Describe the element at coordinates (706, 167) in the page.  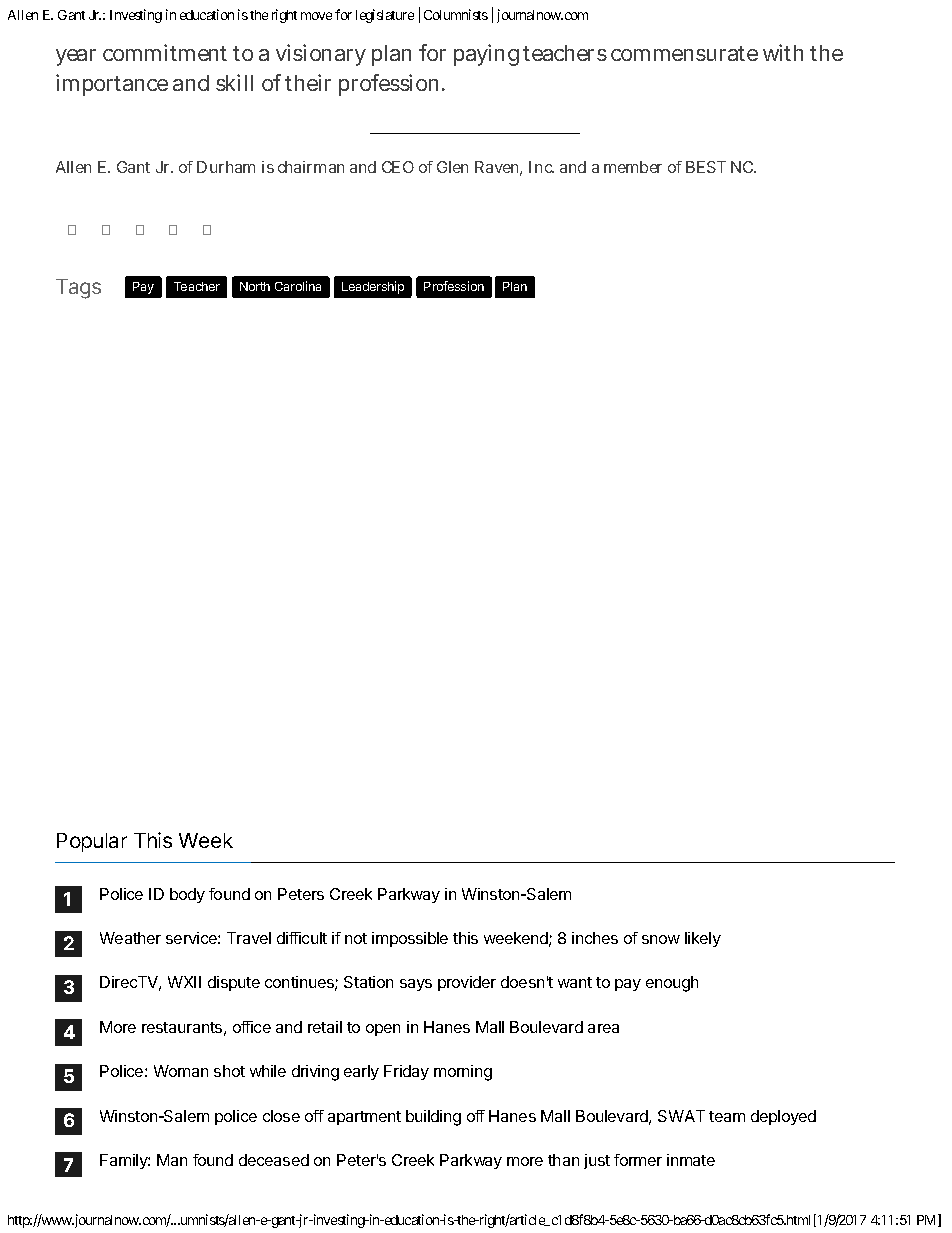
I see `BEST` at that location.
